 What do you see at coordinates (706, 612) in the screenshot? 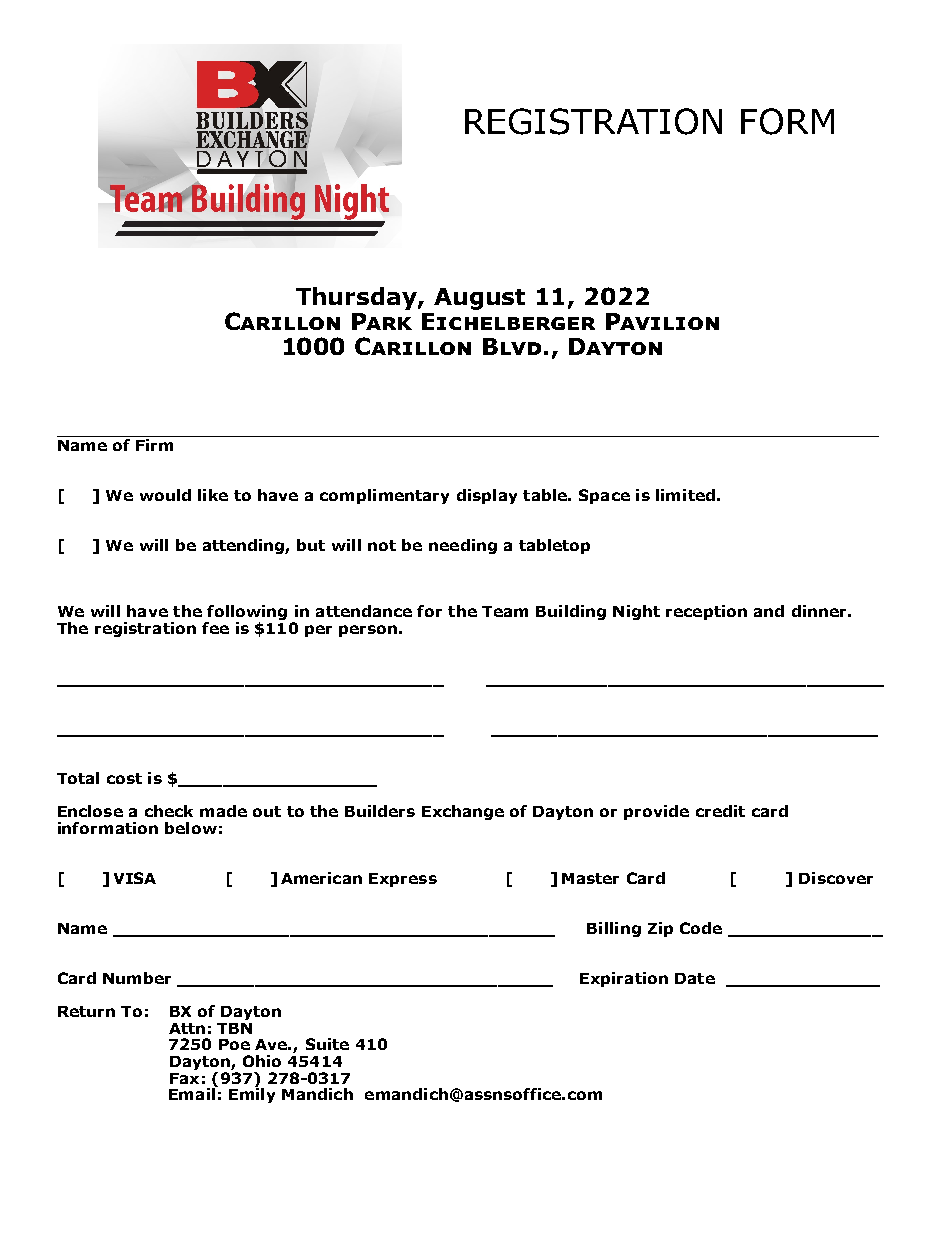
I see `reception` at bounding box center [706, 612].
